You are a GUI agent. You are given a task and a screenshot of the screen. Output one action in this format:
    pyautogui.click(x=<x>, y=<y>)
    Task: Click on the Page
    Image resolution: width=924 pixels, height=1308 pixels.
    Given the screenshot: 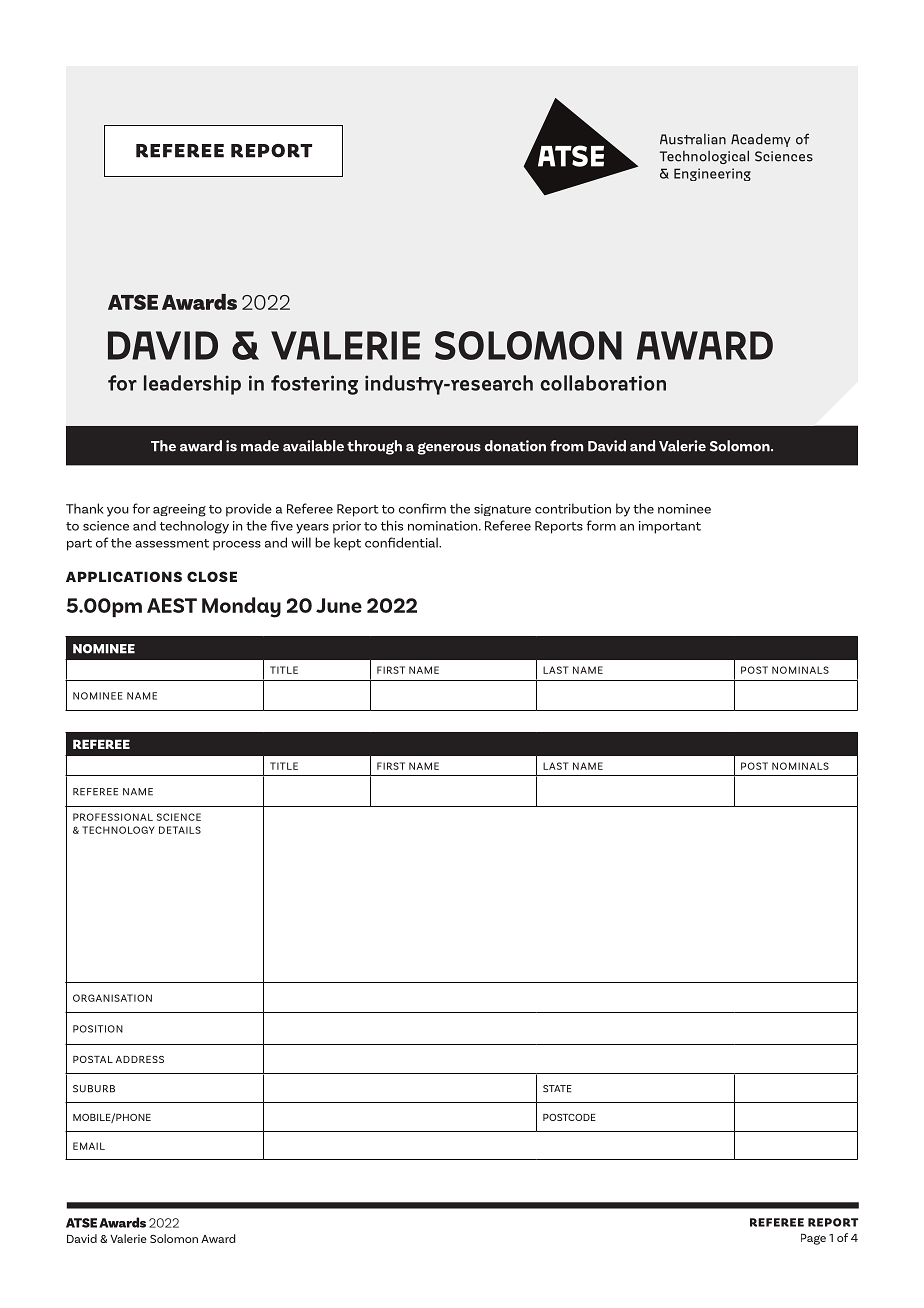 What is the action you would take?
    pyautogui.click(x=813, y=1239)
